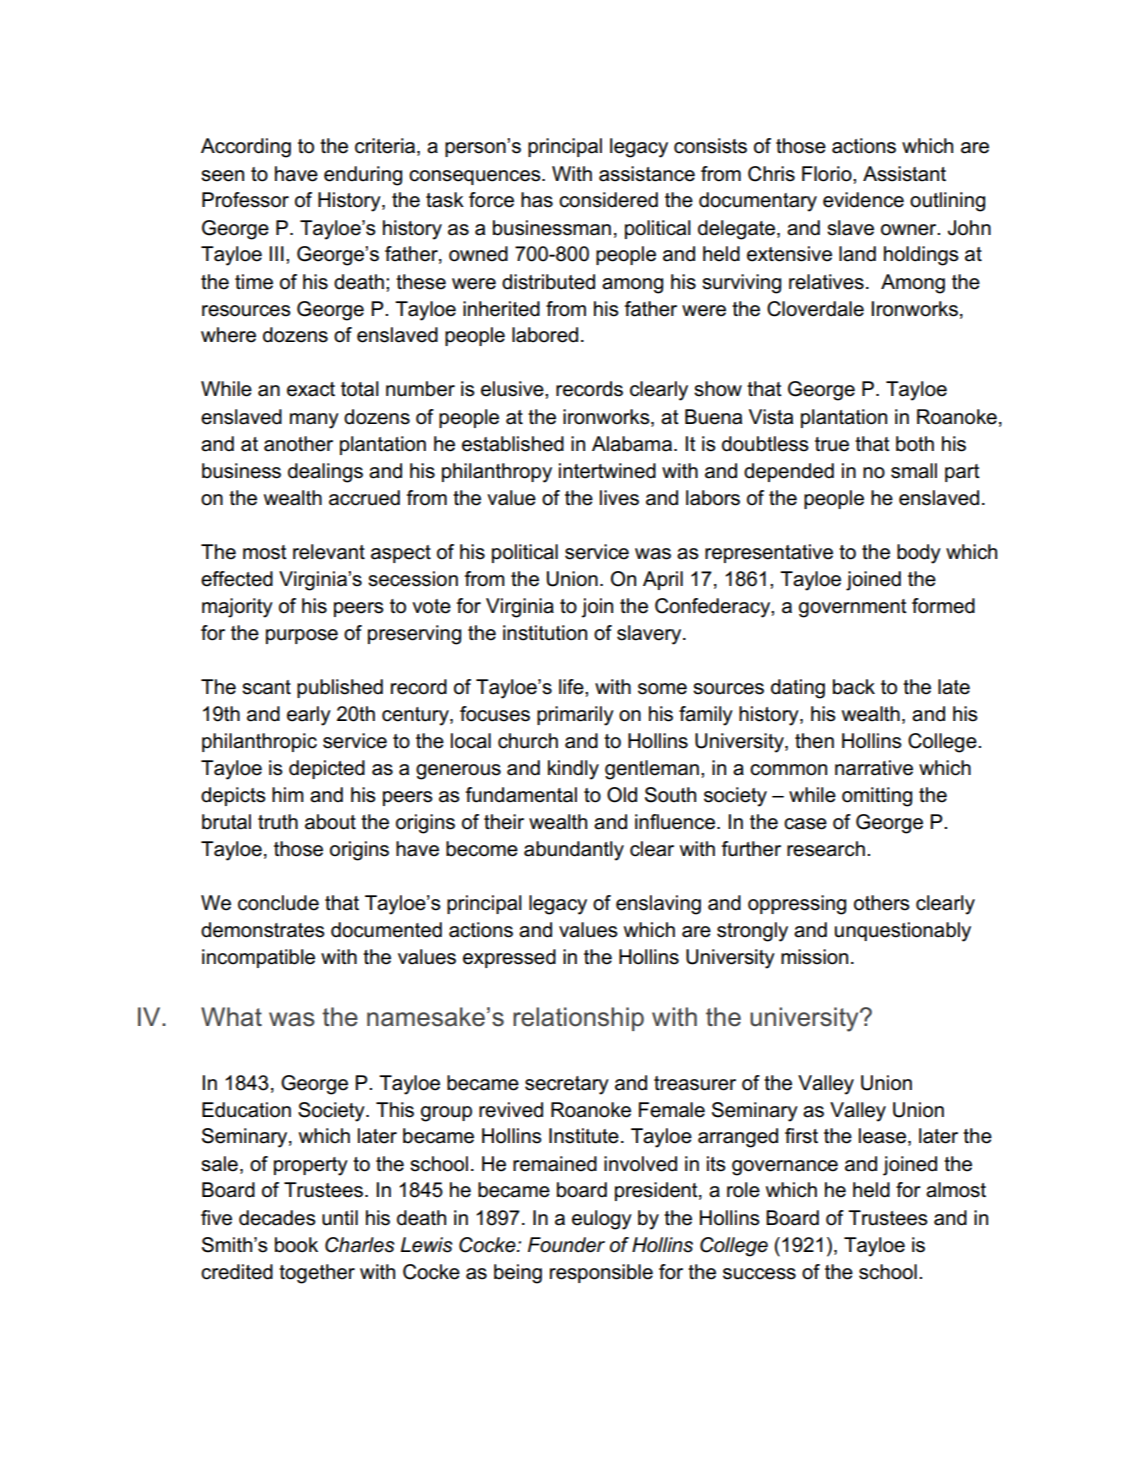 The height and width of the document is (1471, 1137). Describe the element at coordinates (329, 552) in the document. I see `relevant` at that location.
